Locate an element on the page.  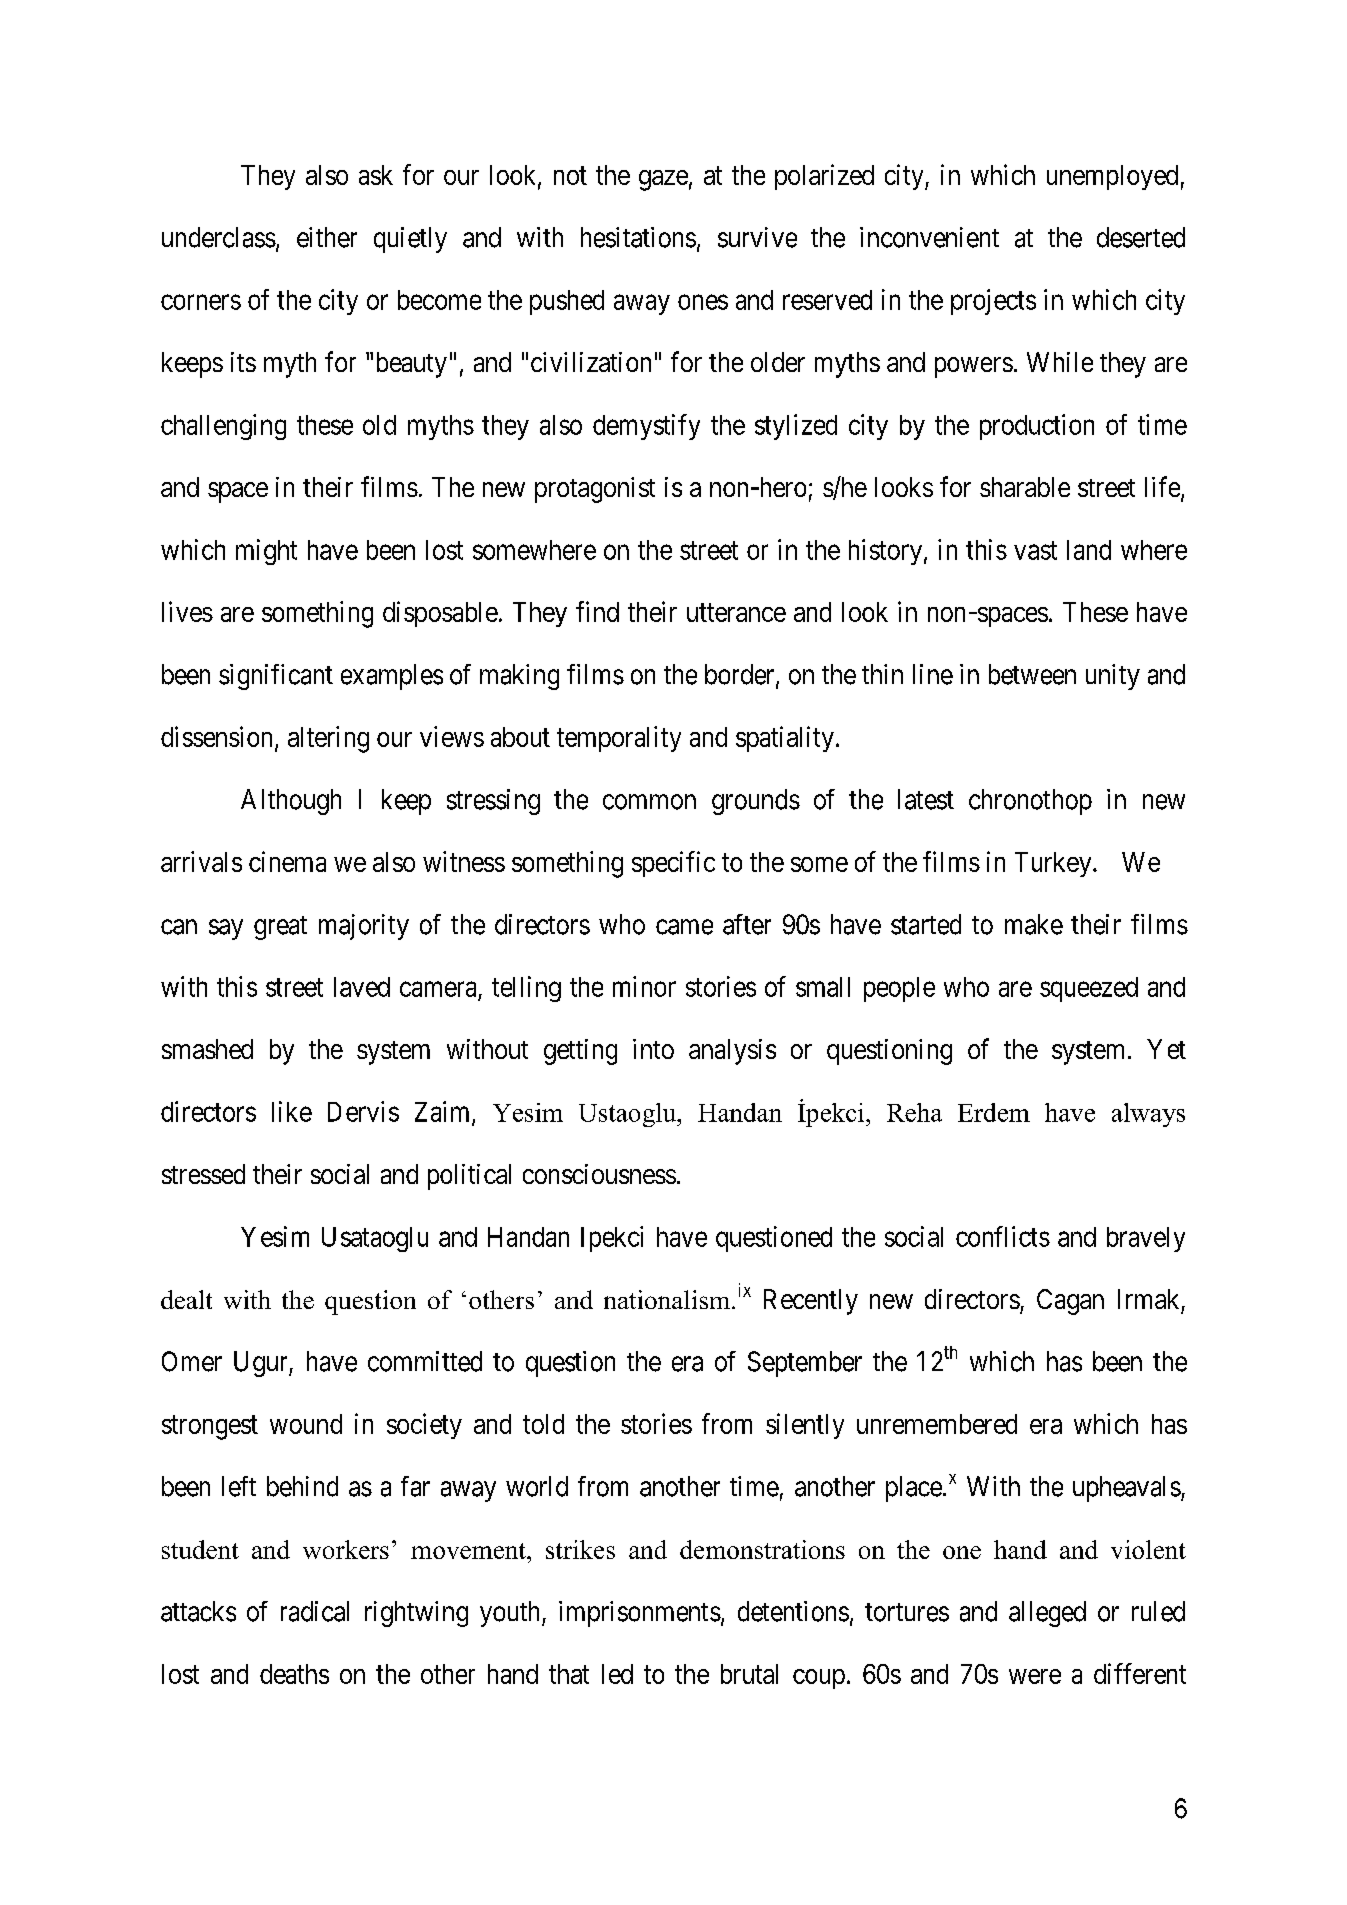
gaze is located at coordinates (663, 180).
